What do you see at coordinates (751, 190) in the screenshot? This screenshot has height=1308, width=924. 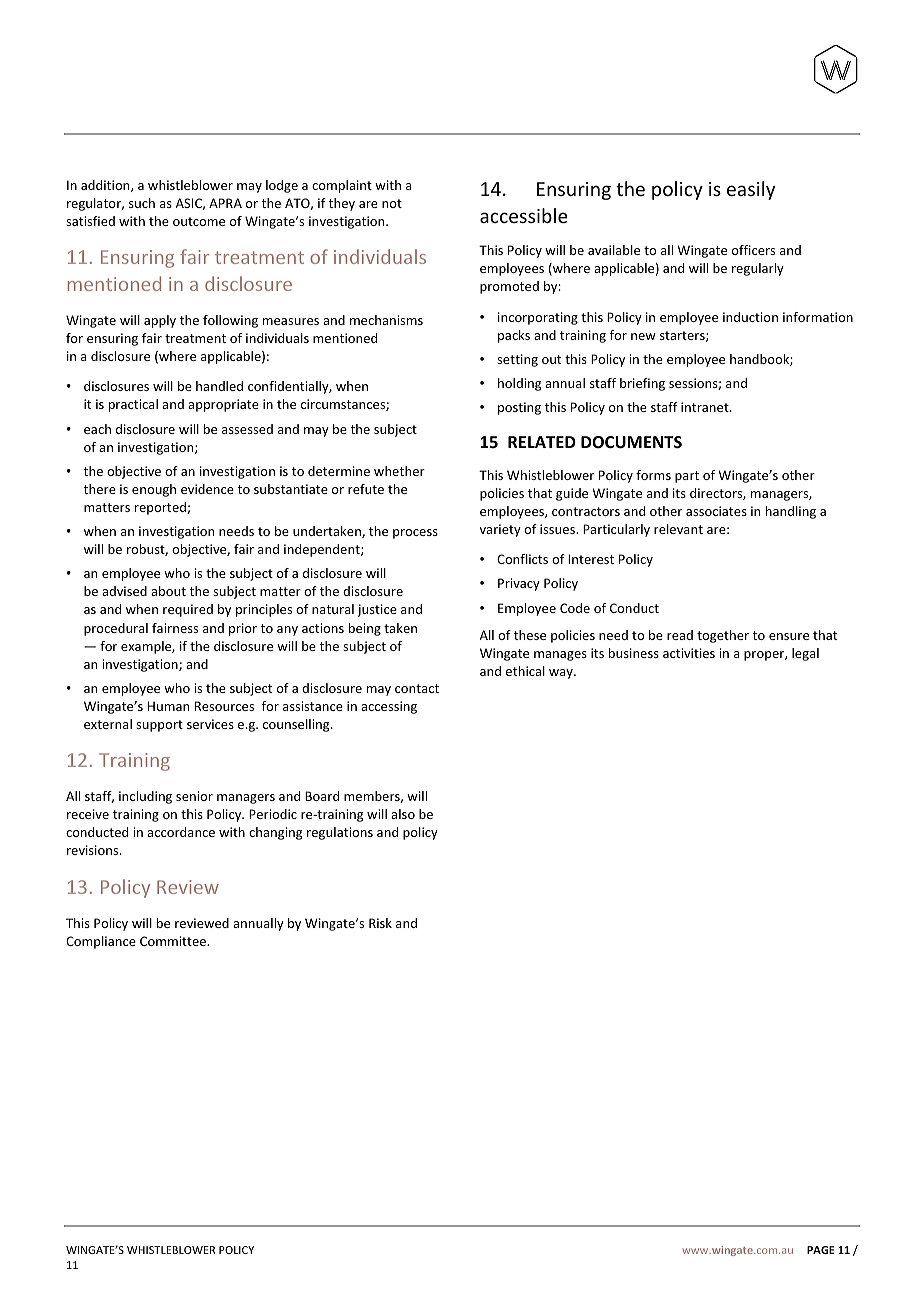 I see `easily` at bounding box center [751, 190].
